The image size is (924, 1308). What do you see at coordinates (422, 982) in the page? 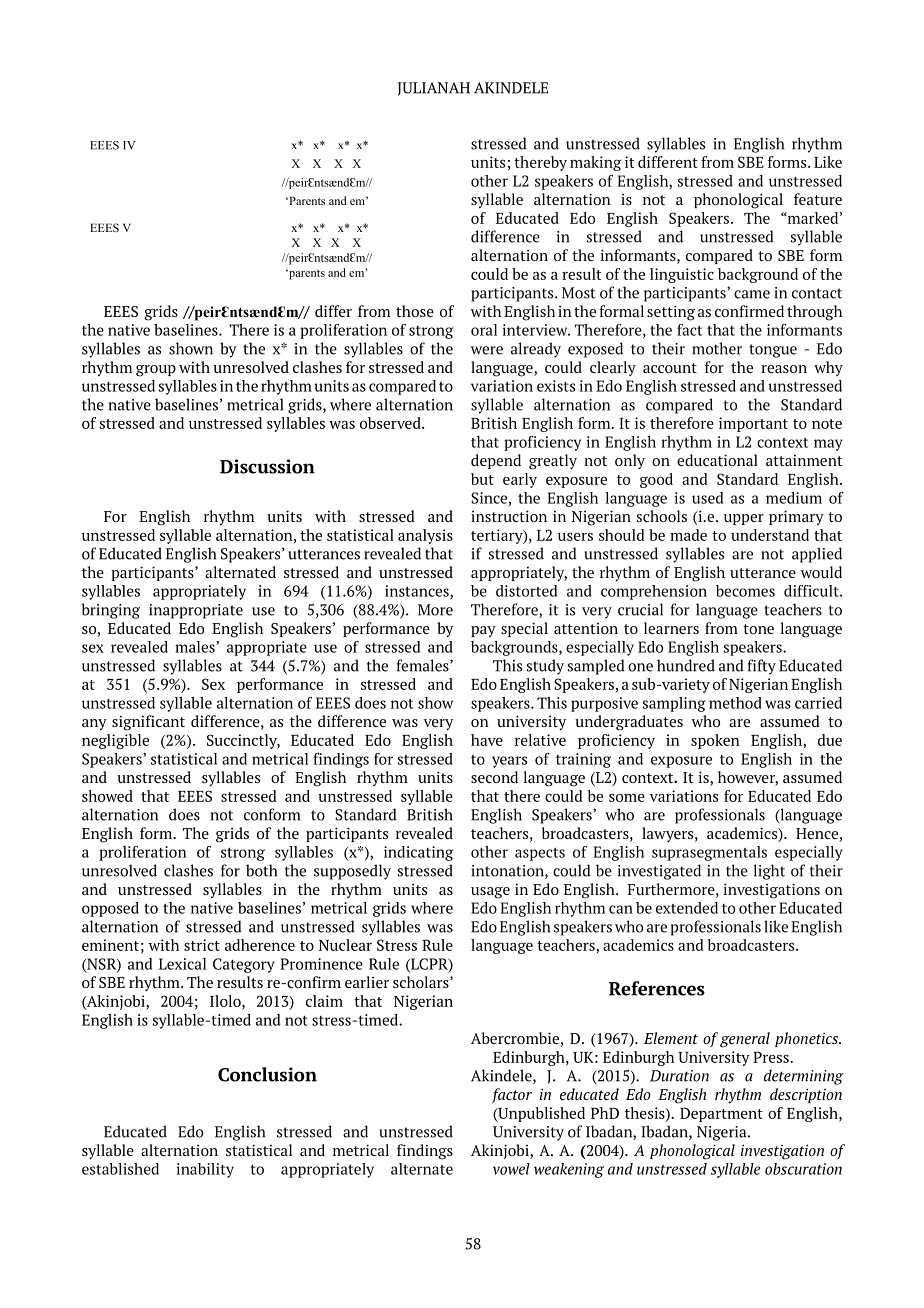
I see `scholars` at bounding box center [422, 982].
